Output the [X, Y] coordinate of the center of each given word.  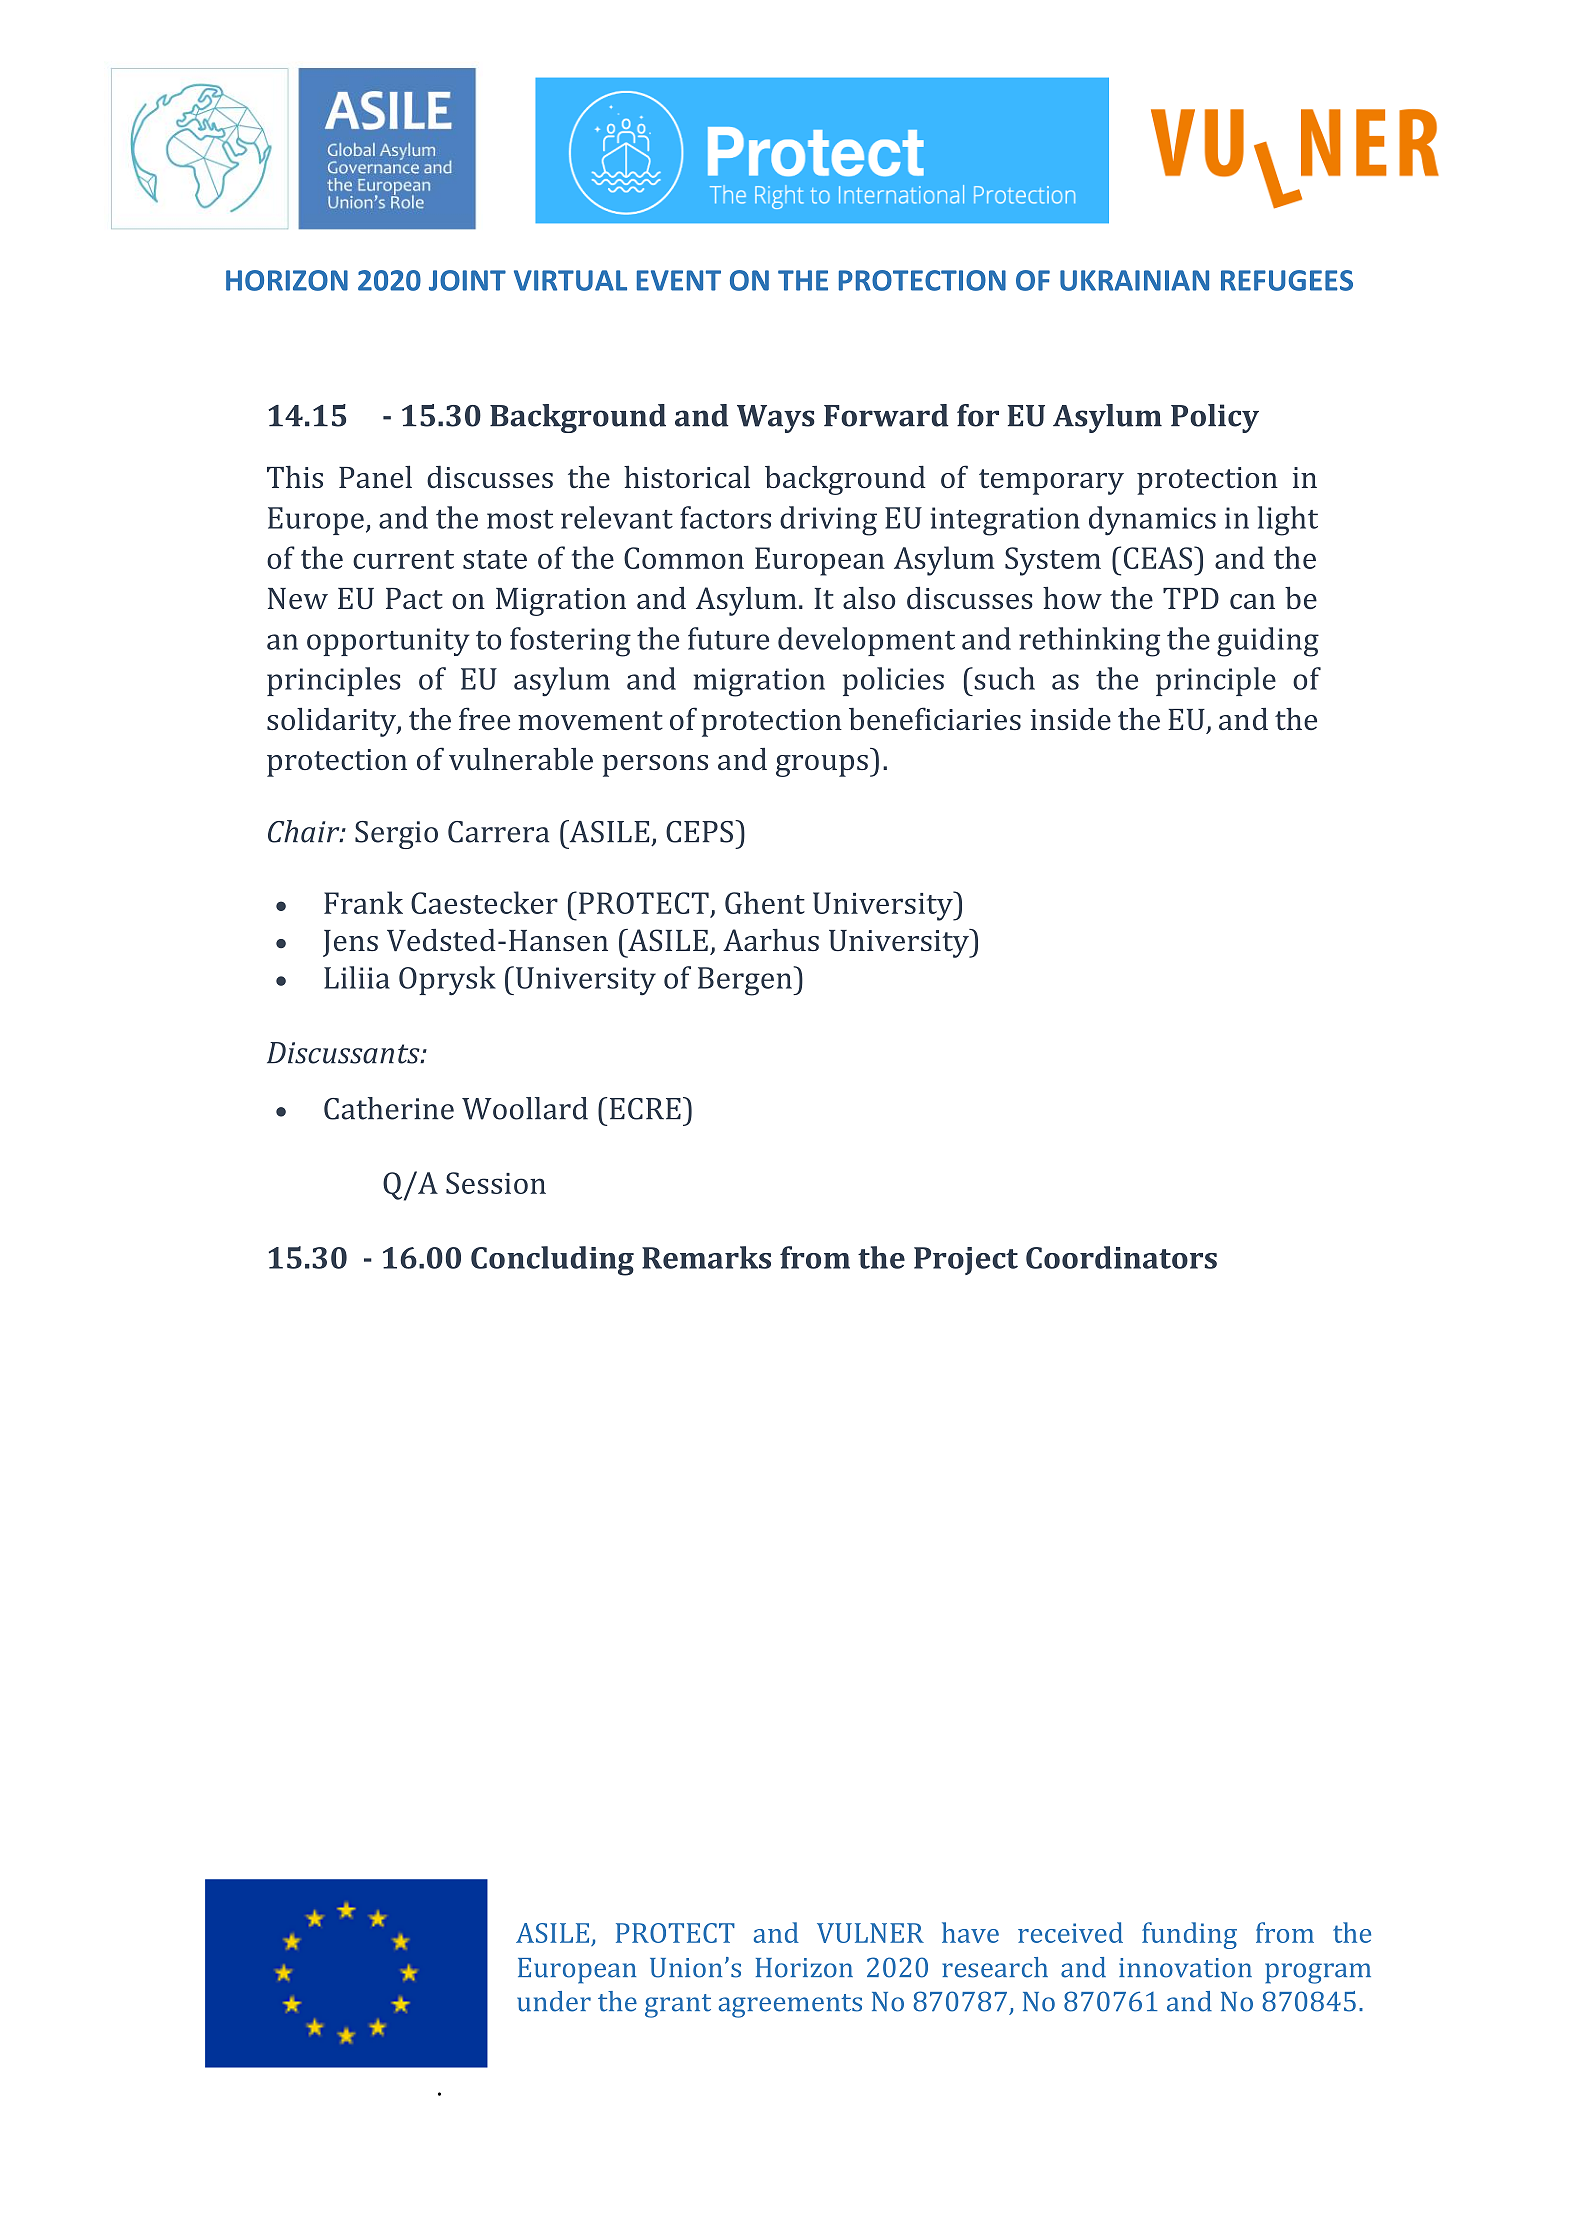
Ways [776, 419]
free [484, 718]
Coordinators [1121, 1257]
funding [1189, 1935]
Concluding [552, 1261]
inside [1071, 719]
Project [966, 1261]
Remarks [706, 1257]
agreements [790, 2006]
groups [822, 766]
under [554, 2001]
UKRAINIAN [1134, 280]
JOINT [467, 280]
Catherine [389, 1108]
